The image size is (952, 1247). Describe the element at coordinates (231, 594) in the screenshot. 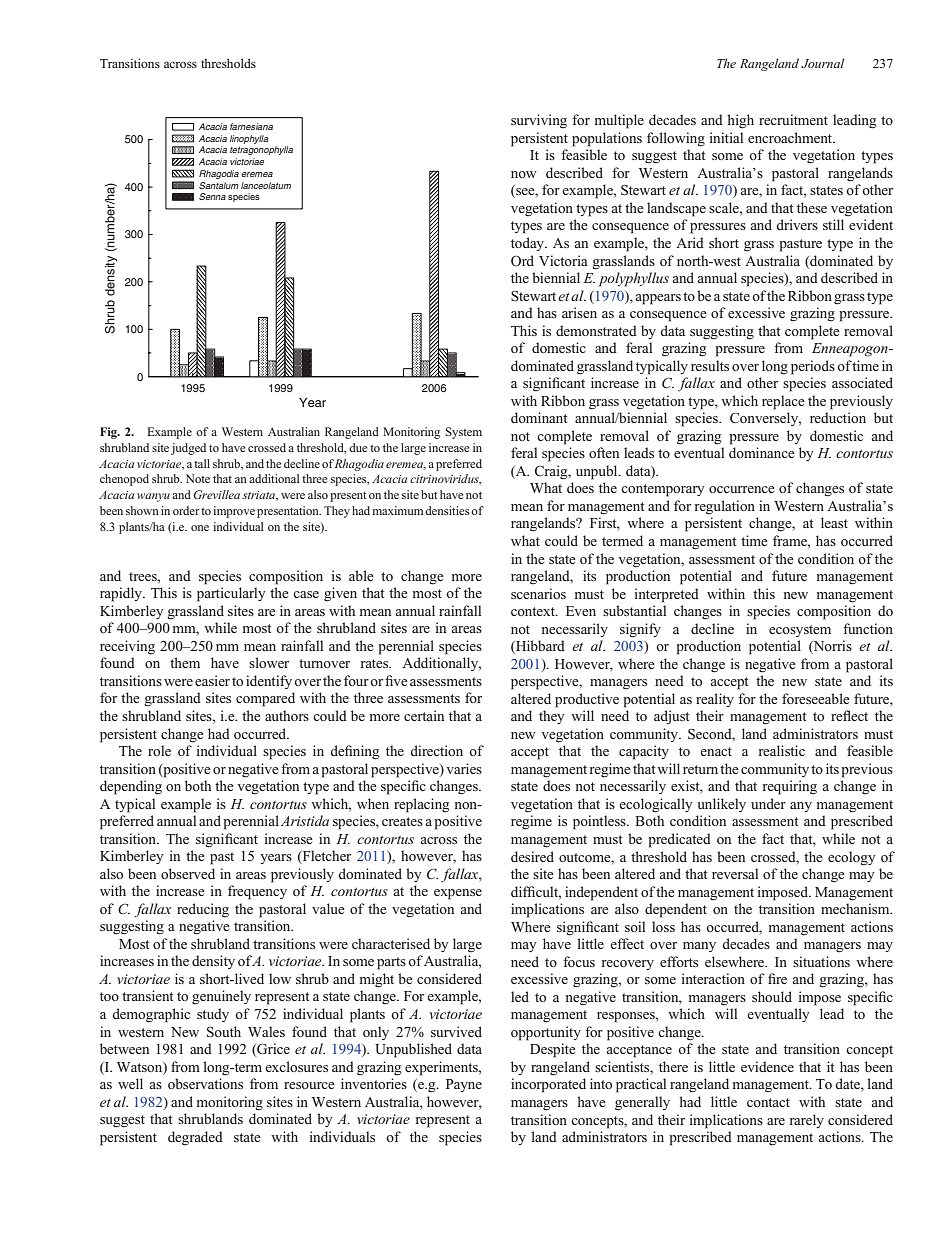

I see `particularly` at that location.
